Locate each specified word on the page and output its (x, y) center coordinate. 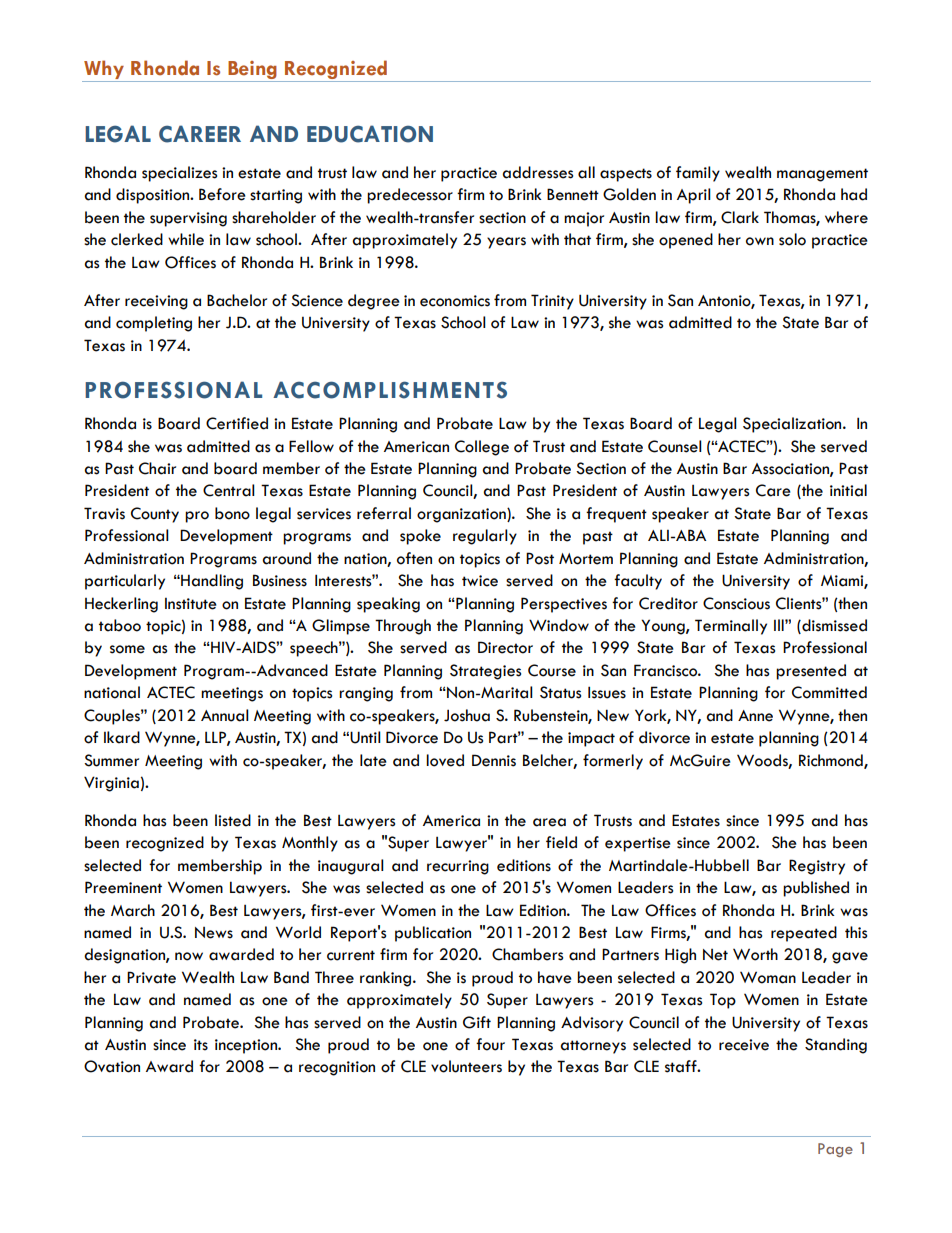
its (201, 1045)
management (822, 175)
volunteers (466, 1066)
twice (480, 581)
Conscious (736, 603)
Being (252, 70)
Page (835, 1150)
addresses (537, 172)
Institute (191, 604)
